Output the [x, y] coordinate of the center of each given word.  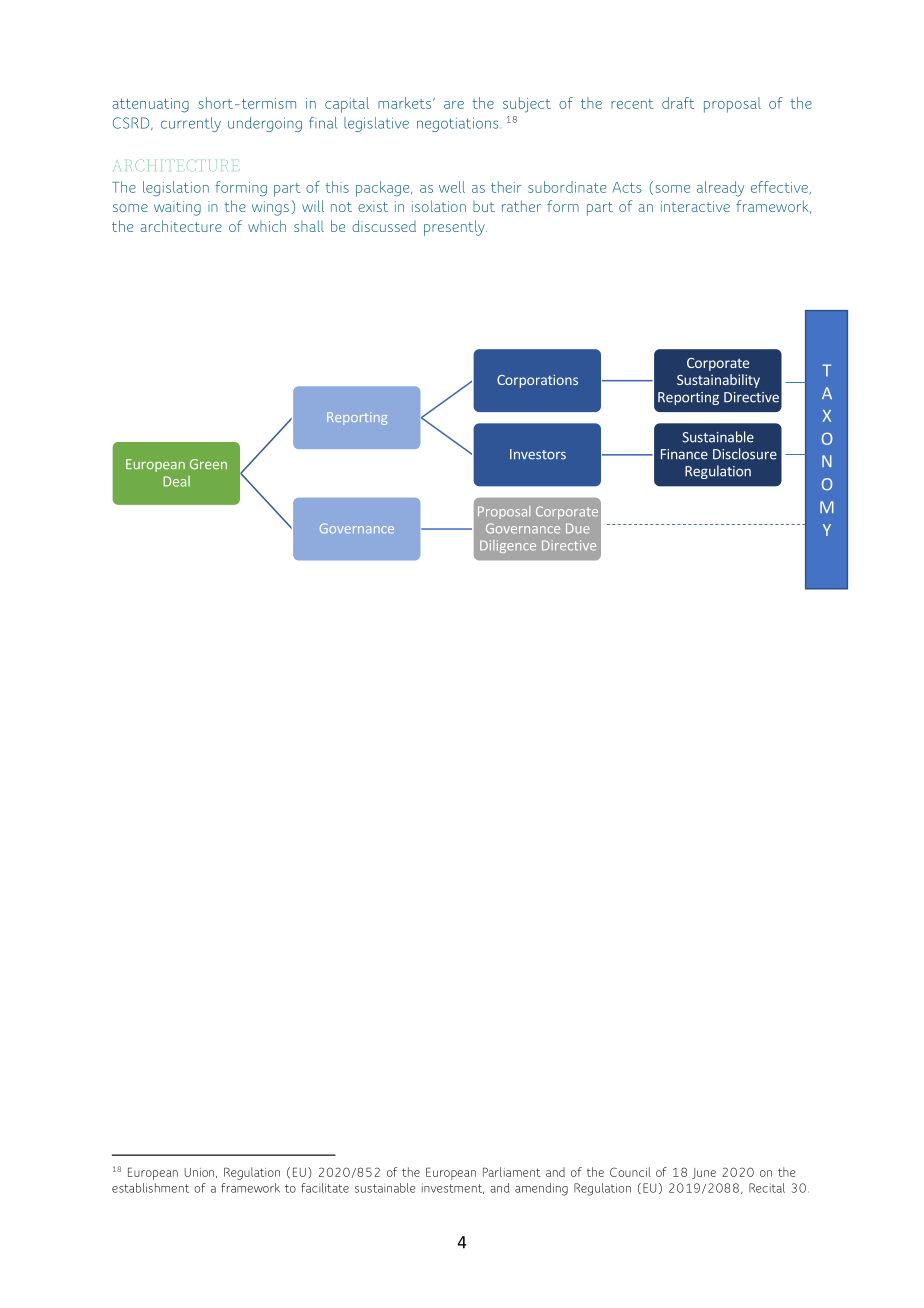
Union [200, 1173]
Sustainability [718, 381]
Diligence [508, 546]
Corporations [537, 381]
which [267, 226]
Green [208, 464]
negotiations [458, 124]
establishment [150, 1188]
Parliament [512, 1172]
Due [578, 528]
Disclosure [745, 454]
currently [191, 124]
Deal [176, 481]
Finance [684, 454]
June [704, 1173]
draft [678, 103]
